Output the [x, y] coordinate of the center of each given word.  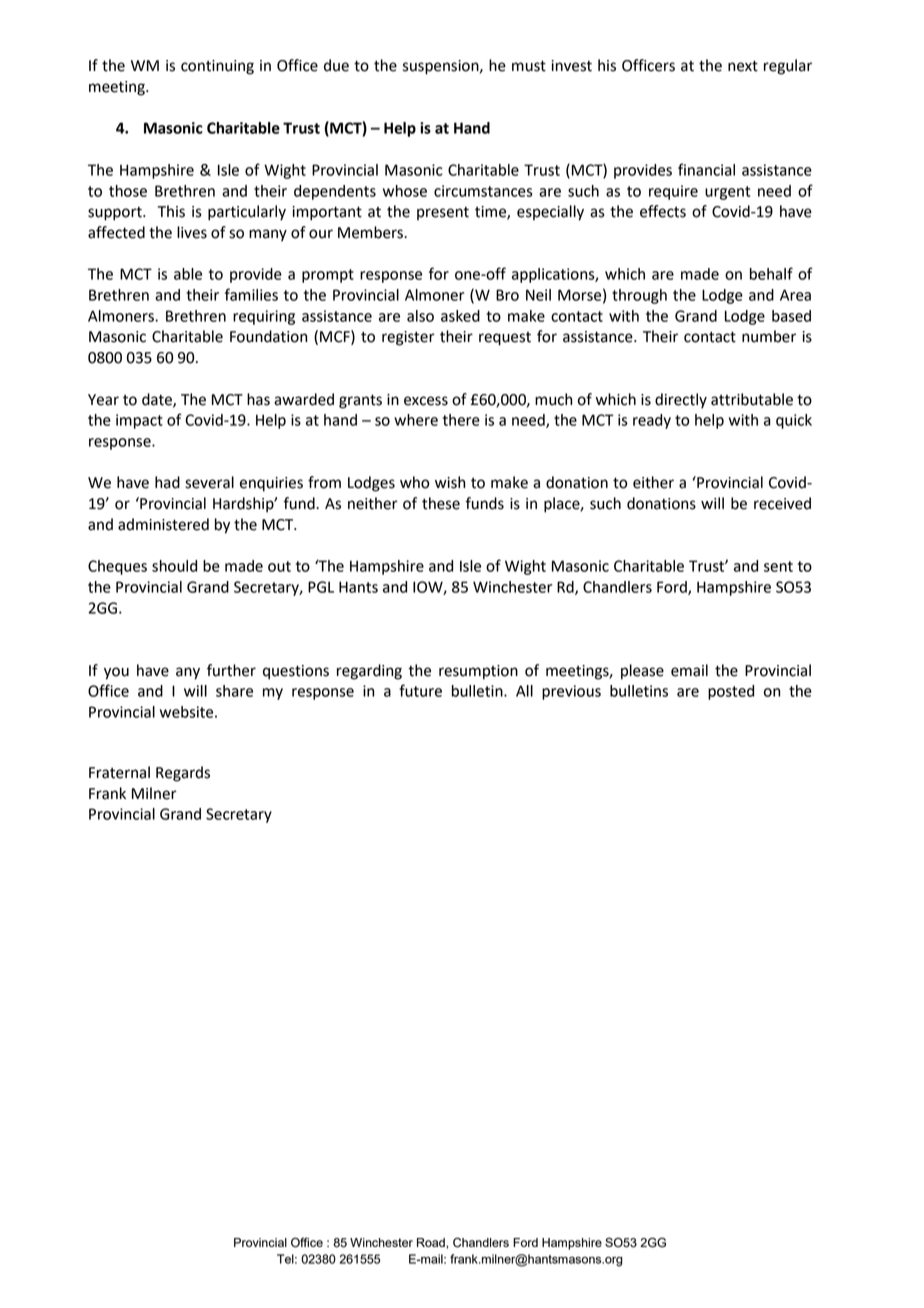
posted [731, 692]
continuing [217, 67]
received [782, 503]
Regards [183, 774]
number [769, 336]
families [251, 294]
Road [432, 1242]
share [234, 691]
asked [460, 316]
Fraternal [119, 772]
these [441, 503]
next [743, 66]
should [174, 566]
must [529, 66]
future [420, 690]
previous [571, 692]
